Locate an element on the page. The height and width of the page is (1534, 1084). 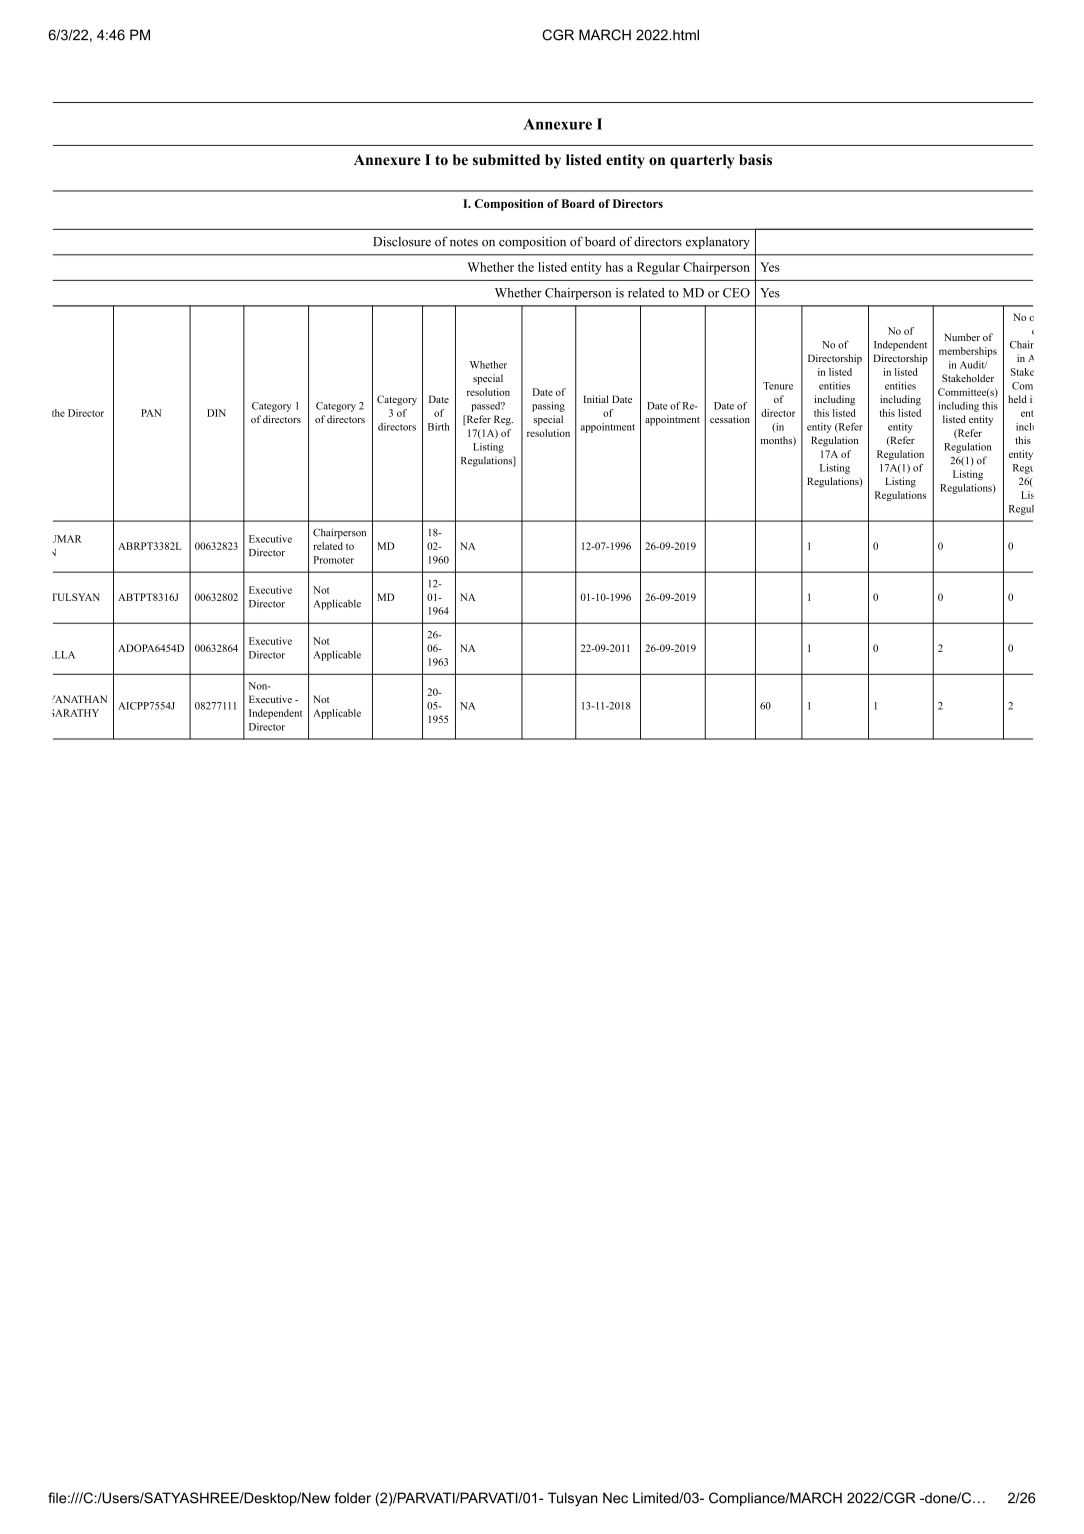
cessation is located at coordinates (730, 419).
